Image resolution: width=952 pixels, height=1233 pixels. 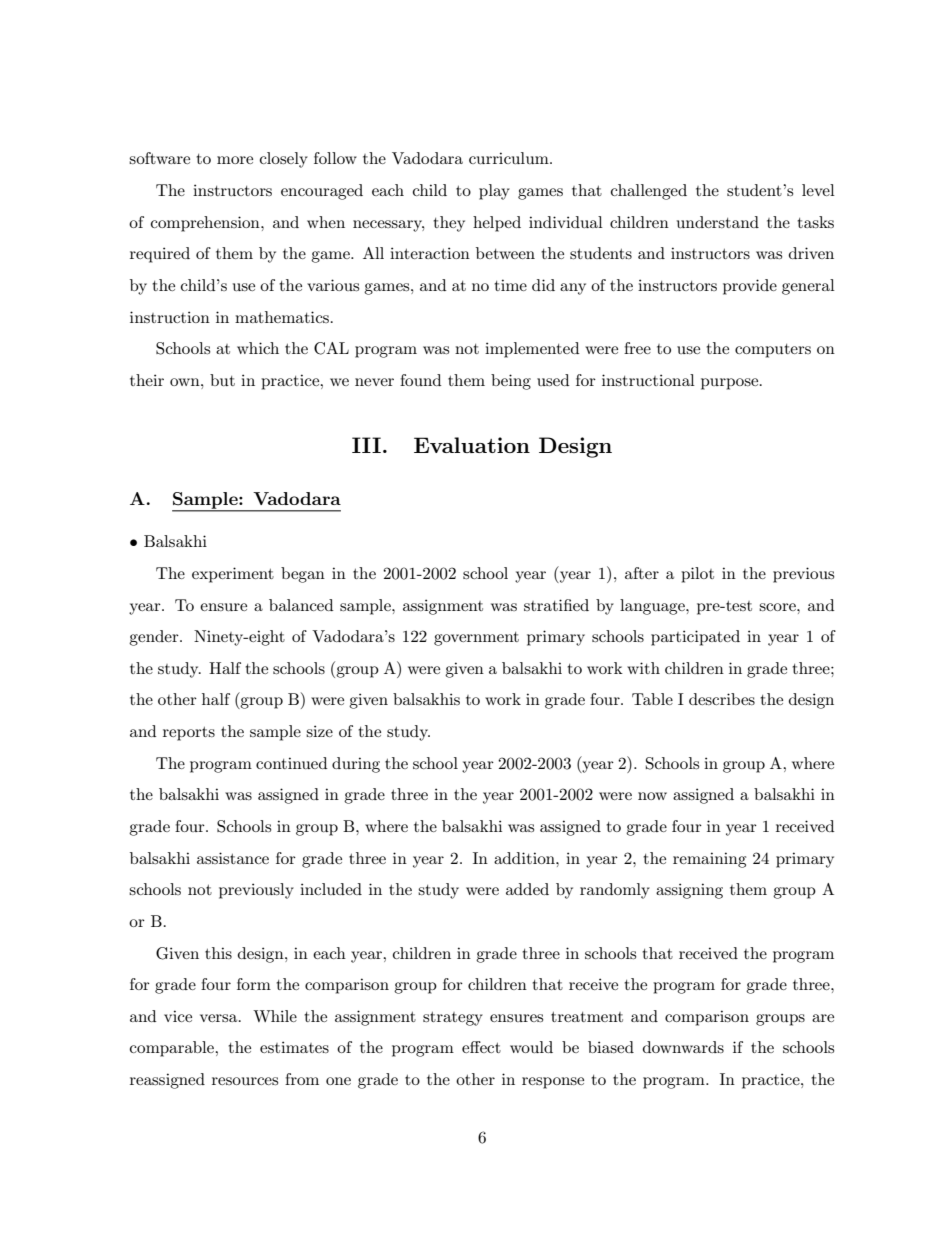 What do you see at coordinates (245, 1081) in the screenshot?
I see `resources` at bounding box center [245, 1081].
